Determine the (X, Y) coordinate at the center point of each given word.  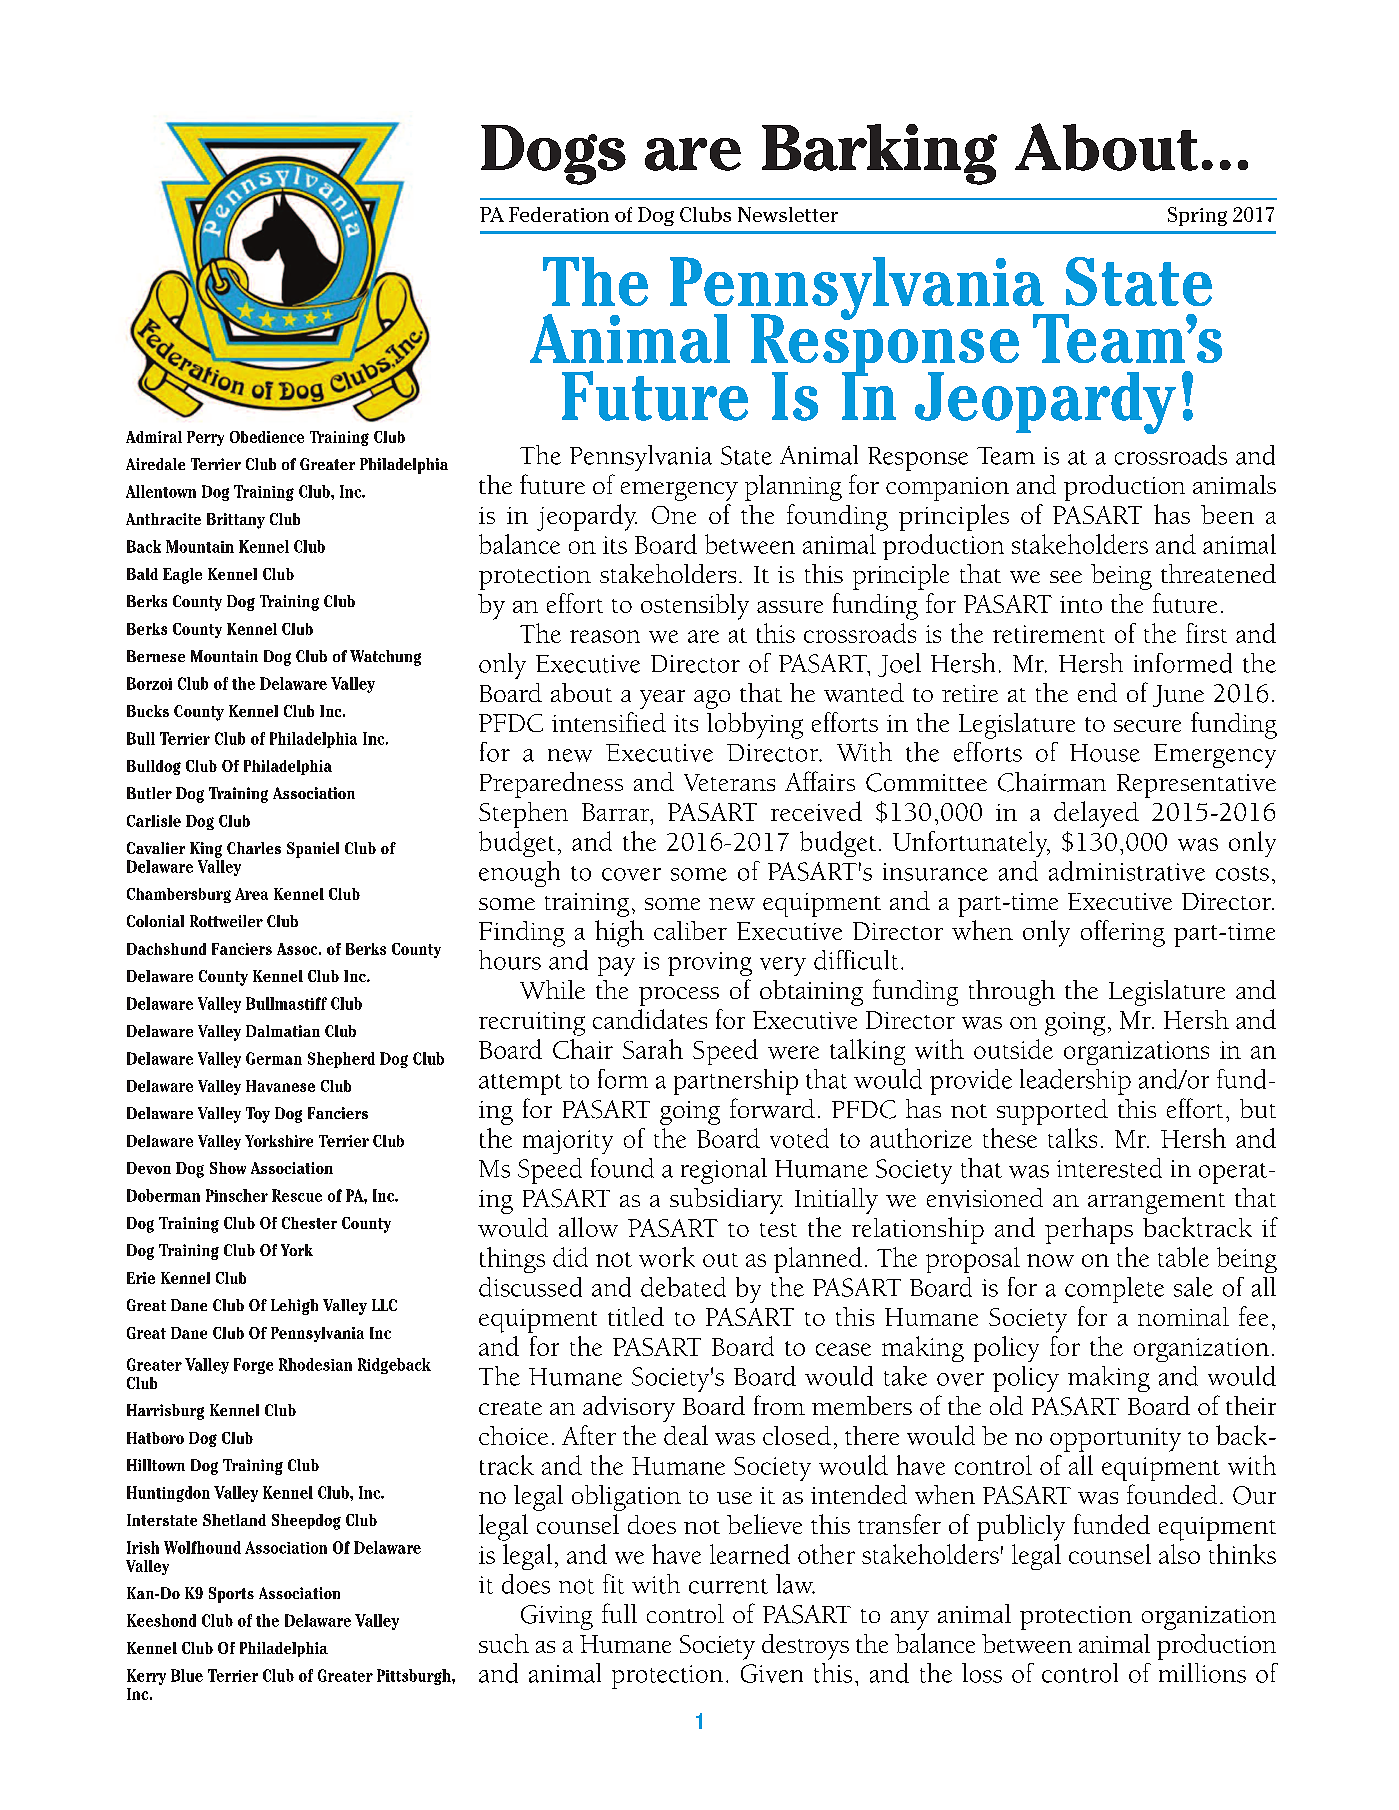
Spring (1197, 216)
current (728, 1586)
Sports (231, 1595)
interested (1109, 1168)
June (1178, 696)
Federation (559, 214)
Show (228, 1168)
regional (724, 1171)
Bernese (156, 656)
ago (712, 699)
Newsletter (788, 214)
